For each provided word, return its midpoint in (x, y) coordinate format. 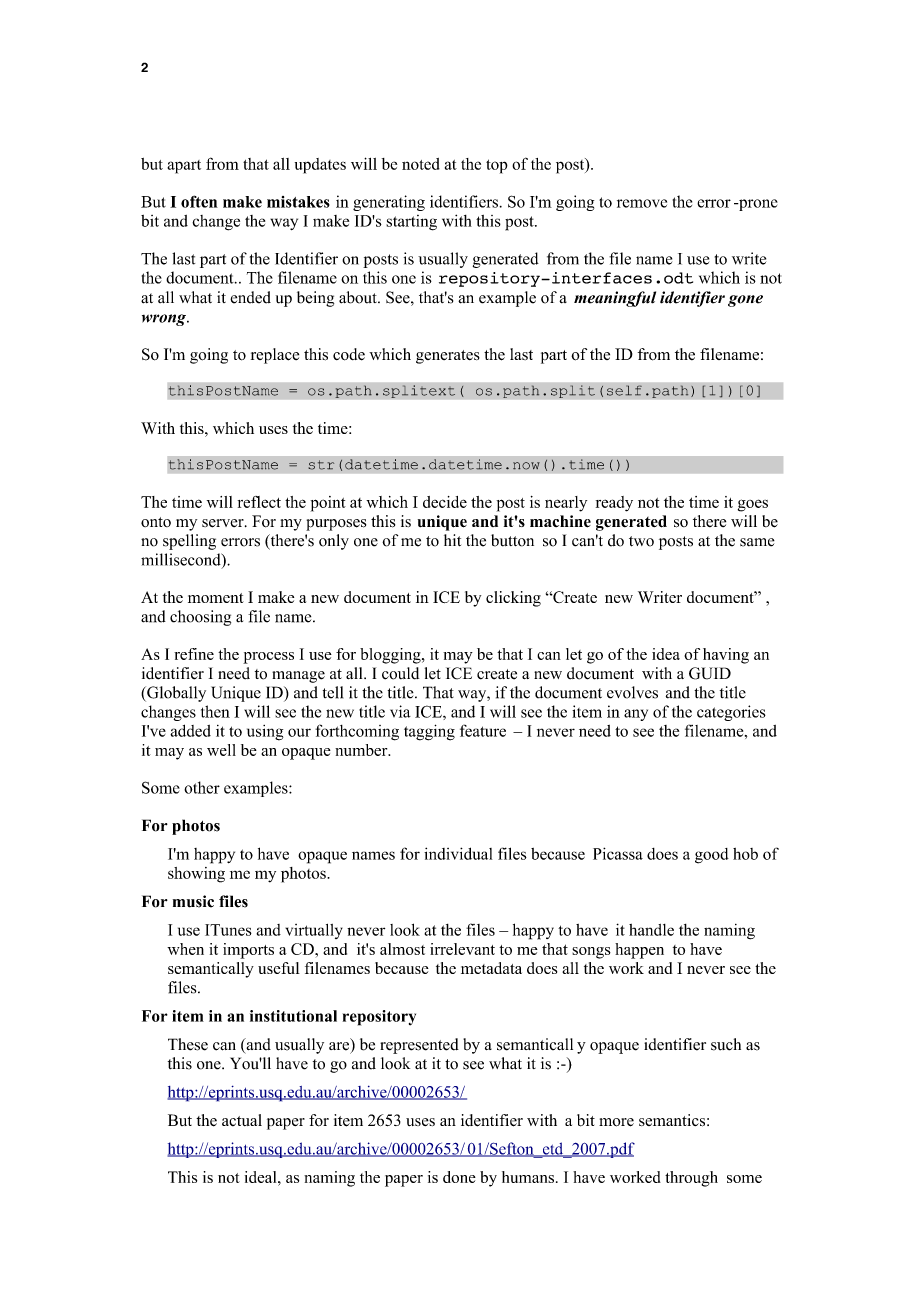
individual (458, 853)
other (202, 787)
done (459, 1177)
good (712, 856)
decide (445, 502)
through (691, 1179)
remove (642, 203)
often (199, 201)
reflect (259, 502)
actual (242, 1120)
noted (421, 164)
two (641, 541)
